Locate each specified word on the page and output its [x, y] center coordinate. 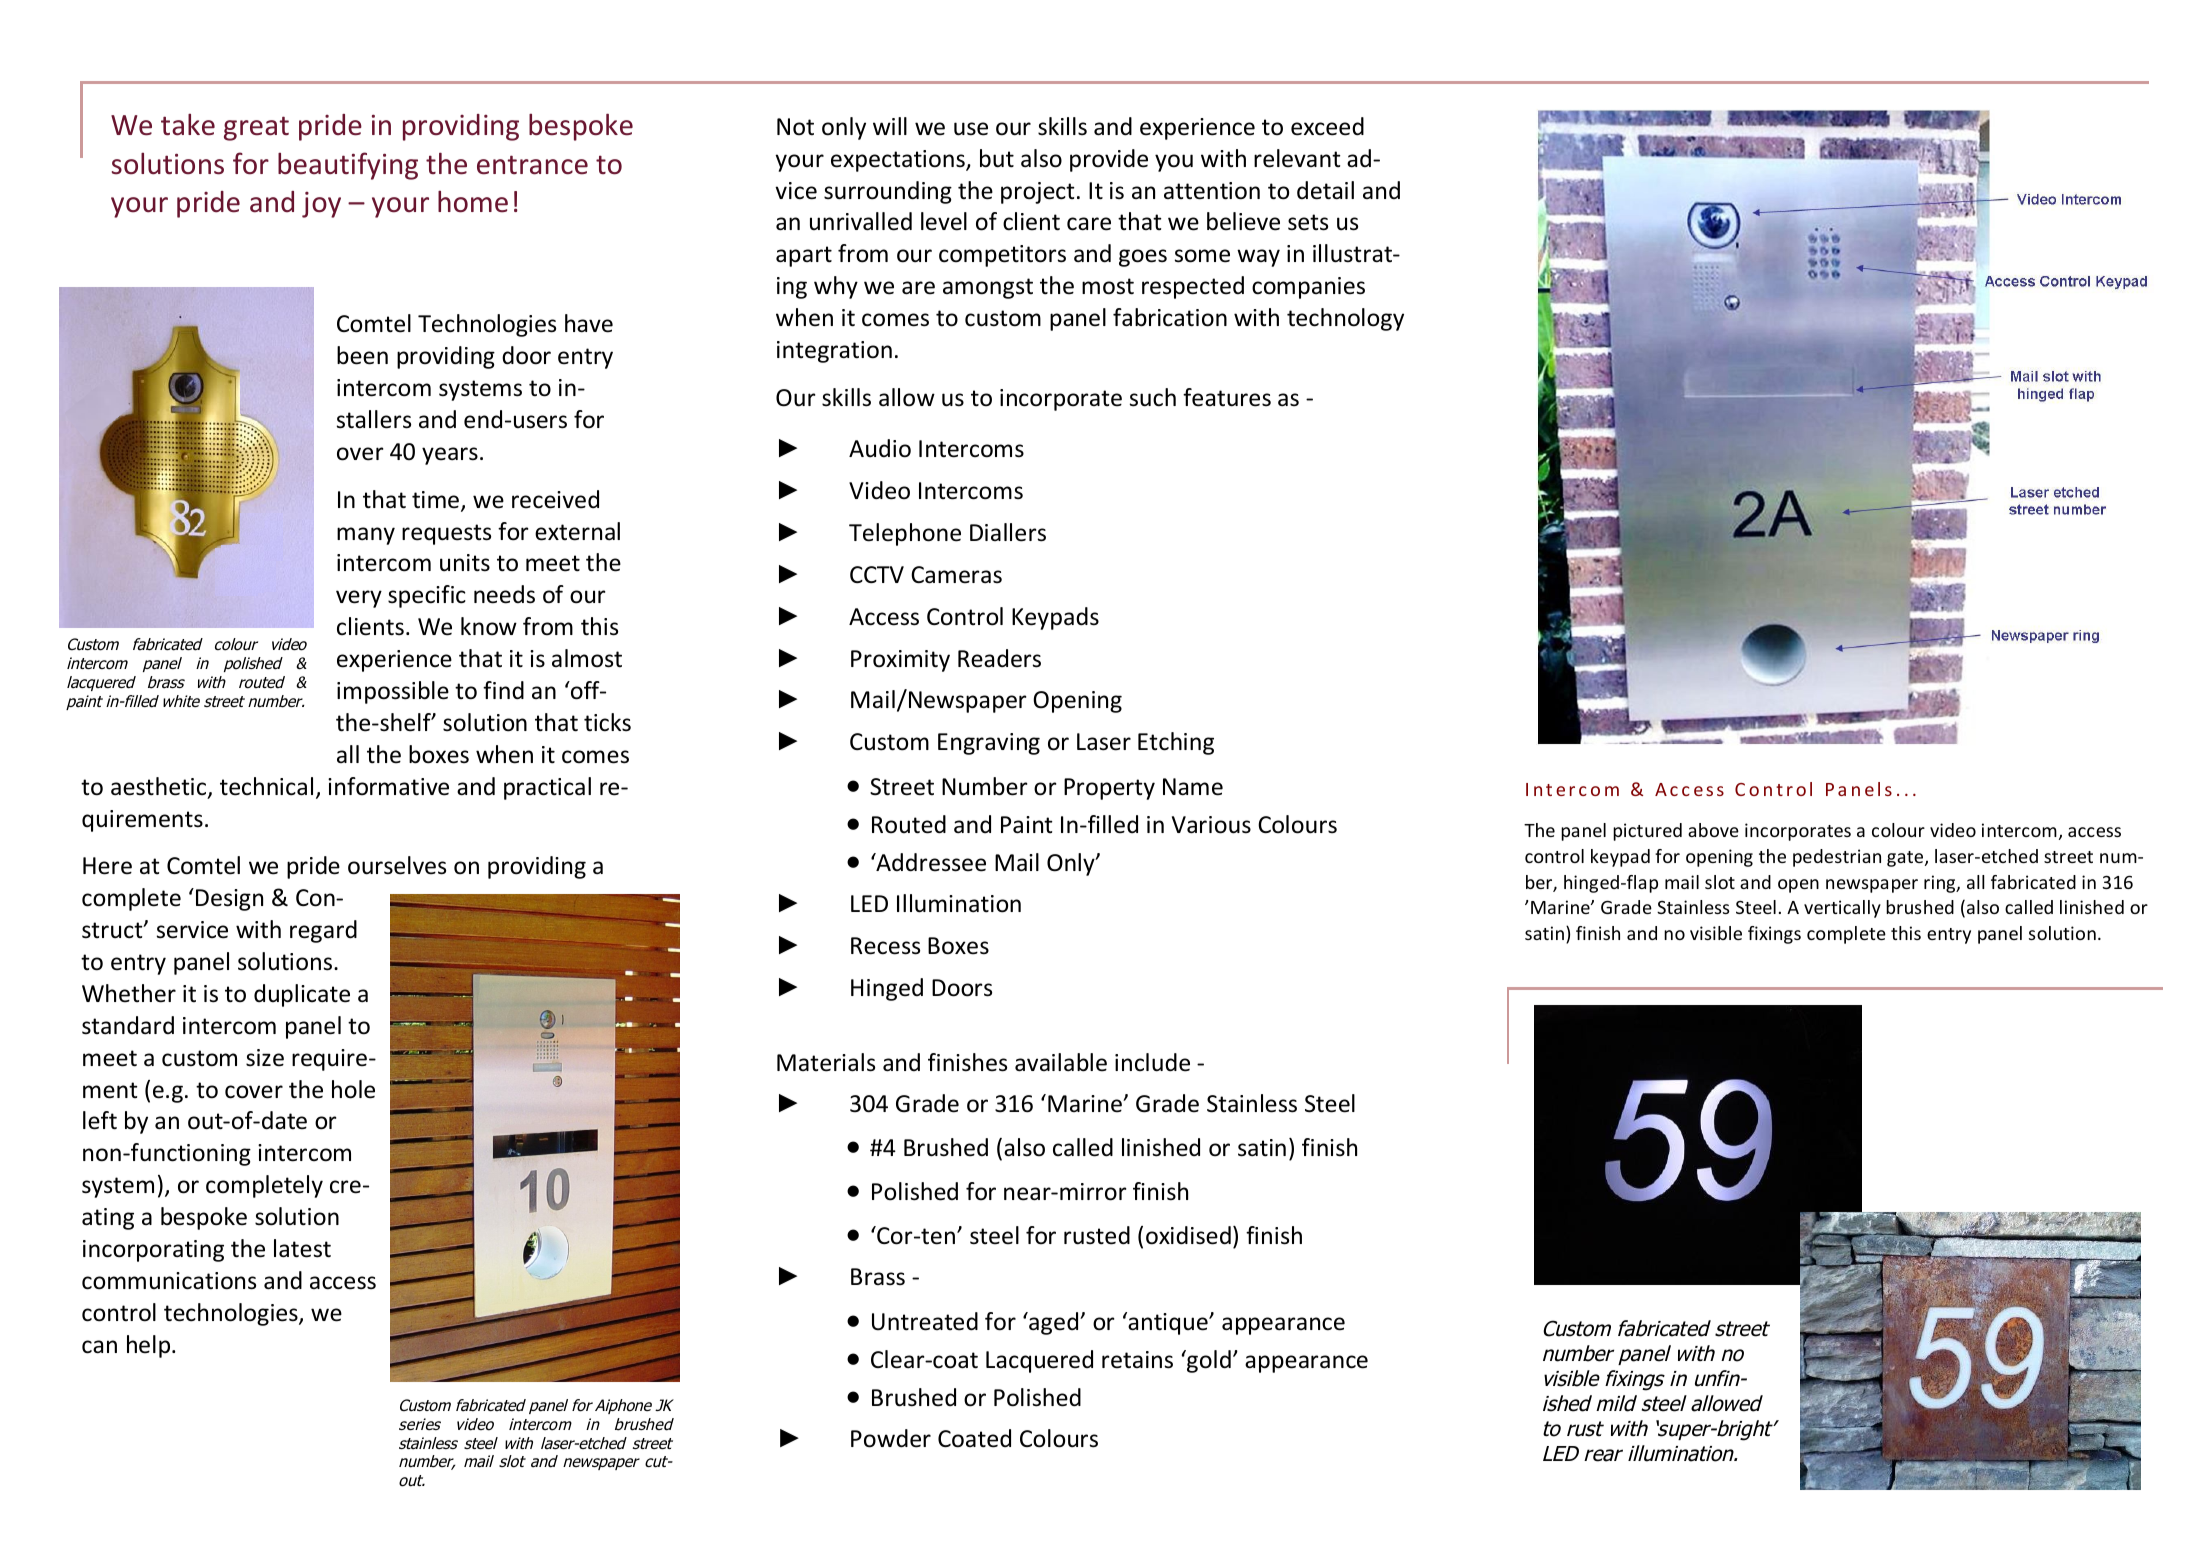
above [1713, 830]
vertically [1842, 909]
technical [266, 786]
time [435, 500]
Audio [880, 448]
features [1227, 397]
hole [353, 1089]
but [997, 158]
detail [1325, 190]
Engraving [989, 744]
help [150, 1346]
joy [321, 205]
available [1061, 1062]
